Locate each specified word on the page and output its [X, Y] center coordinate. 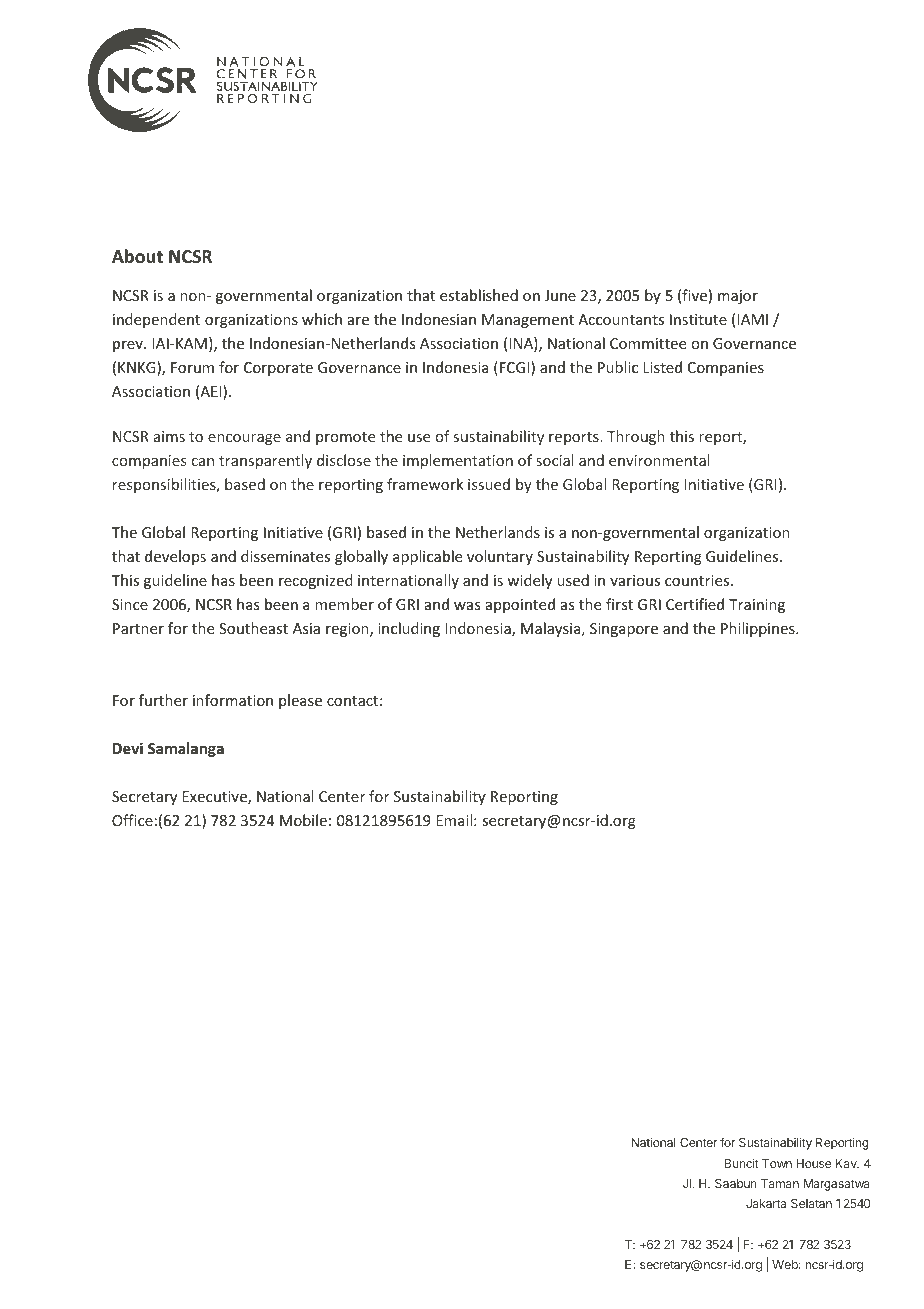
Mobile [303, 820]
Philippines [759, 629]
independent [156, 320]
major [738, 297]
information [233, 700]
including [409, 629]
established [479, 295]
